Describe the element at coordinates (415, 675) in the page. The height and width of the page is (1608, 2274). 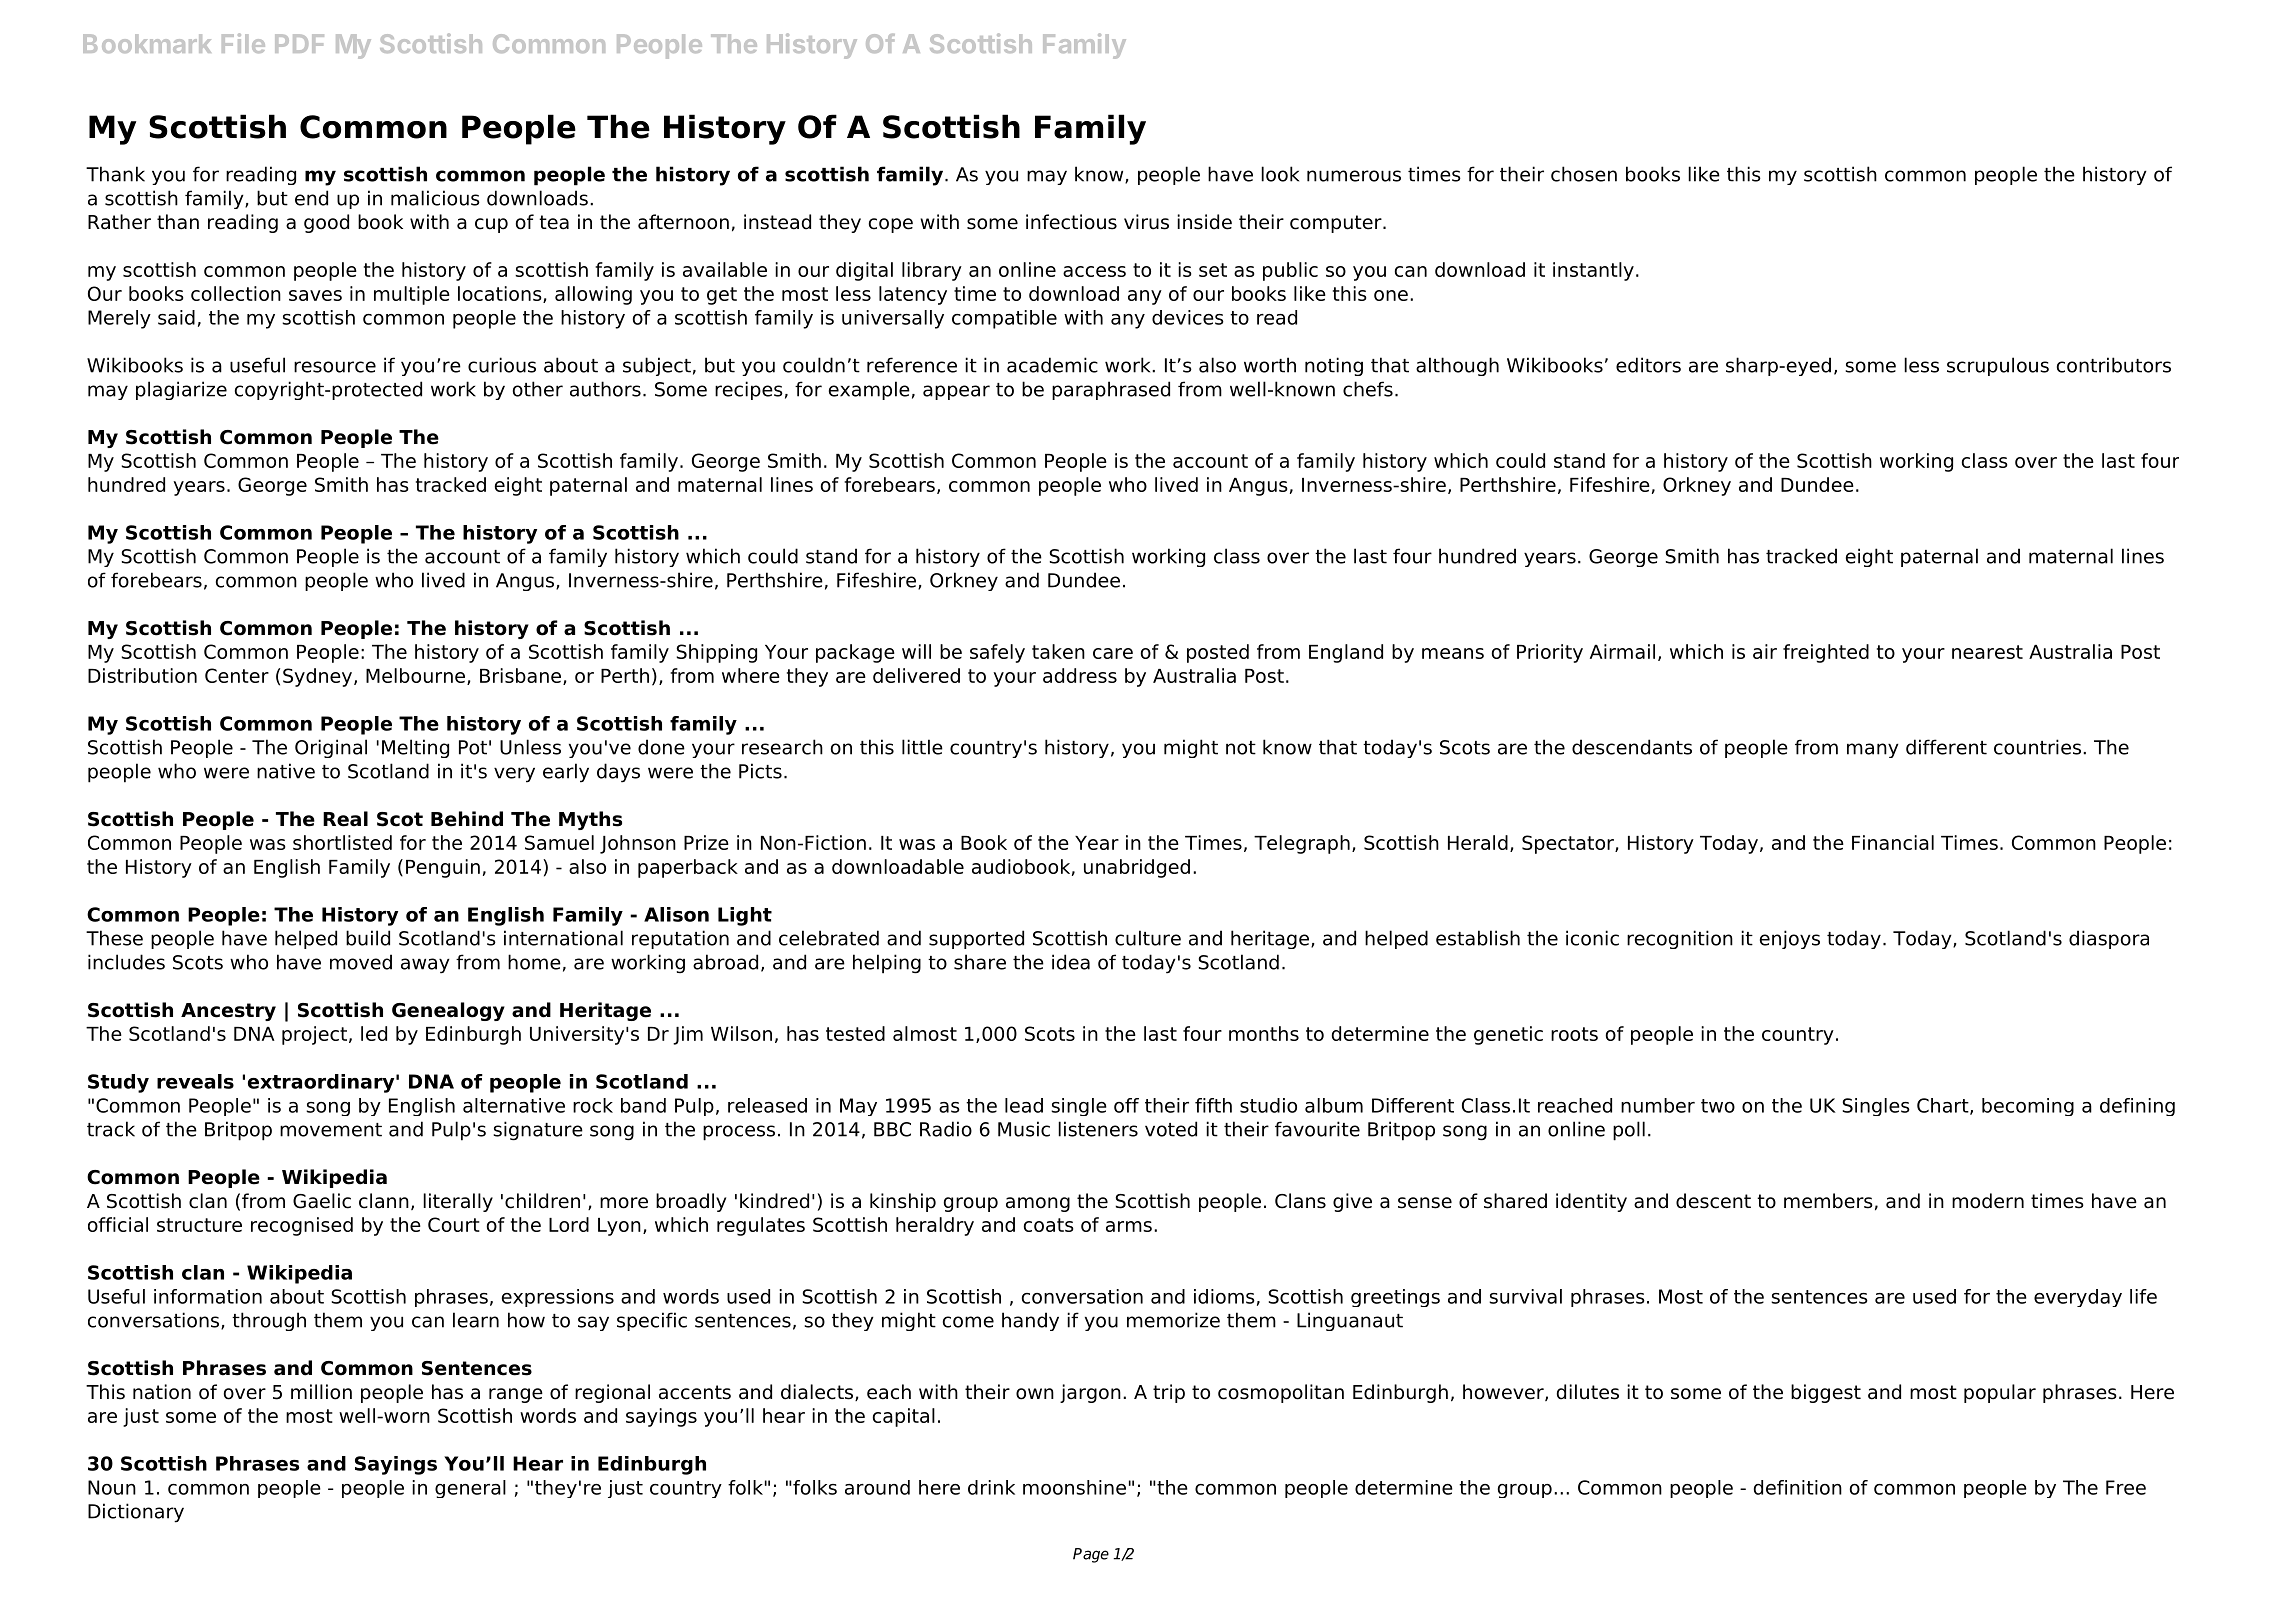
I see `Melbourne` at that location.
